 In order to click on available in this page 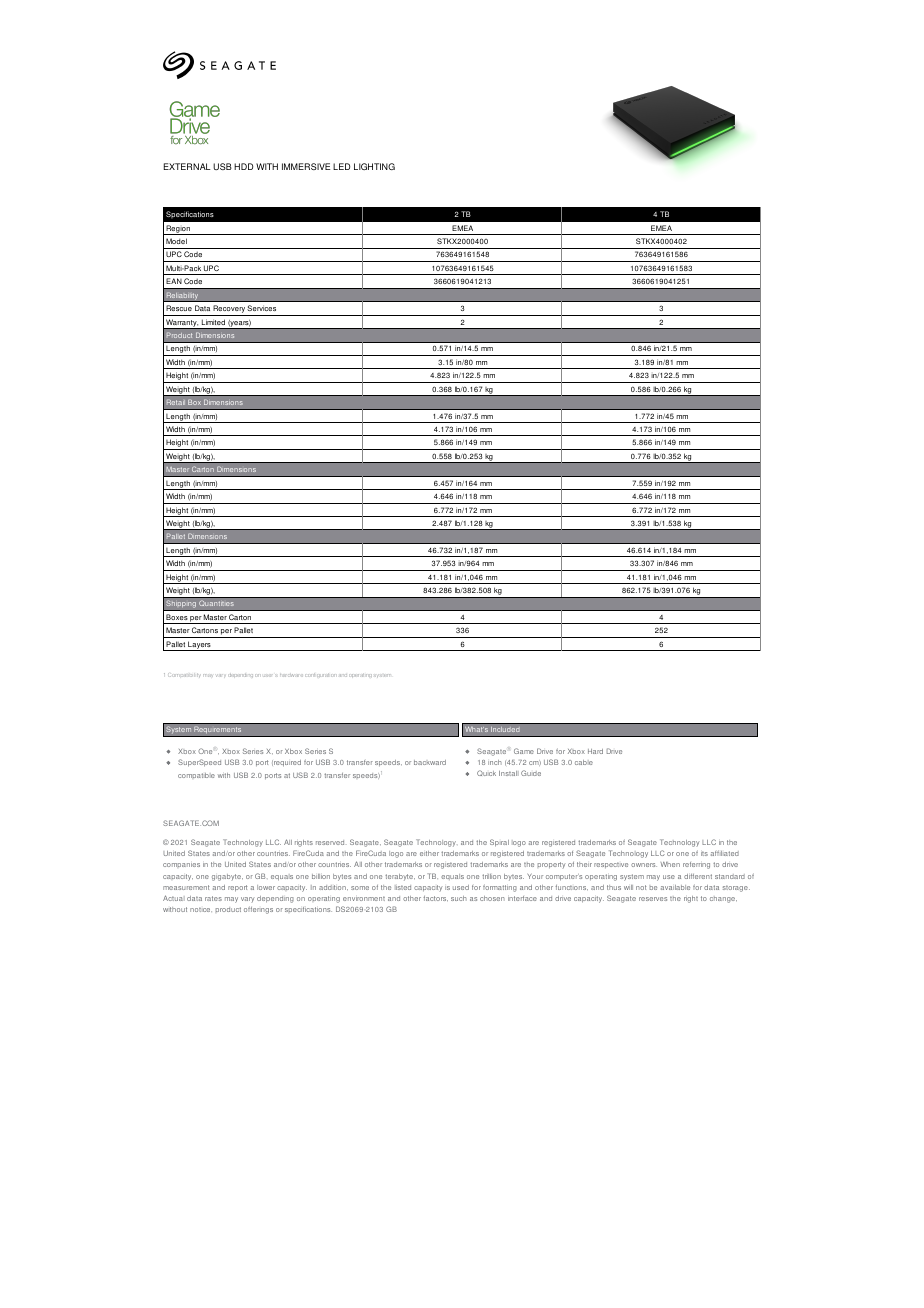, I will do `click(675, 887)`.
